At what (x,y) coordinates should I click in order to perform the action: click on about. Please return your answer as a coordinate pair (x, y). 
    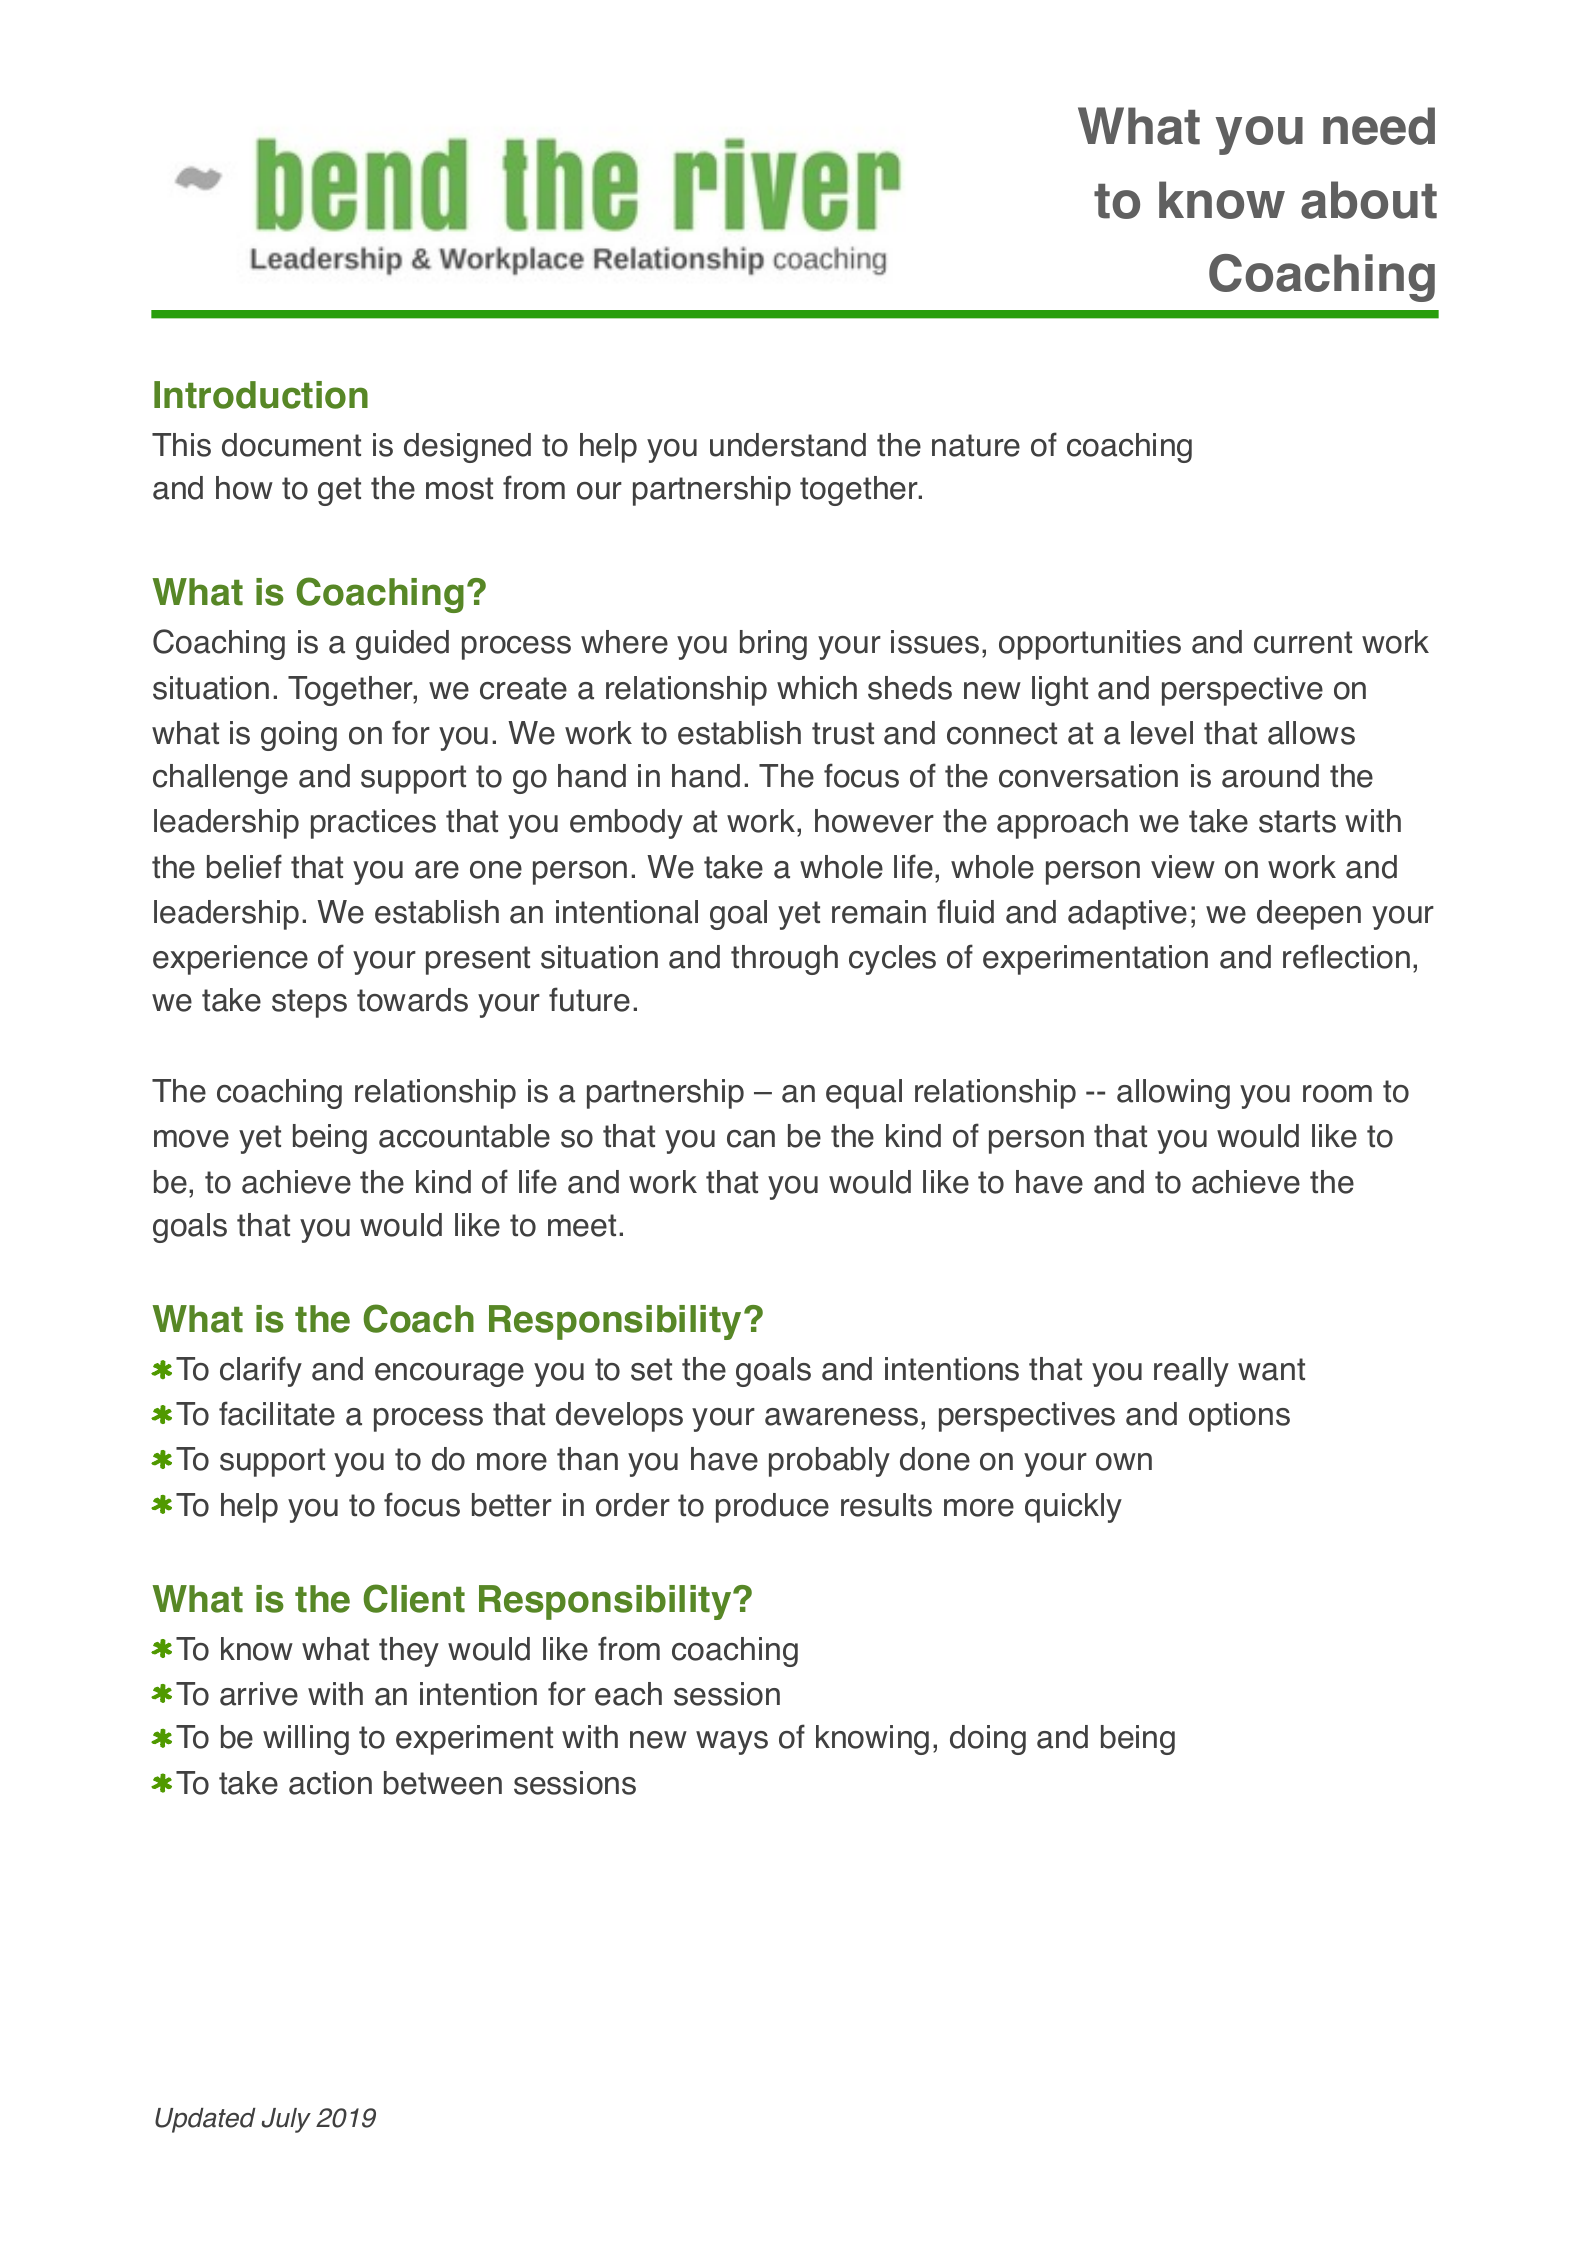
    Looking at the image, I should click on (1369, 200).
